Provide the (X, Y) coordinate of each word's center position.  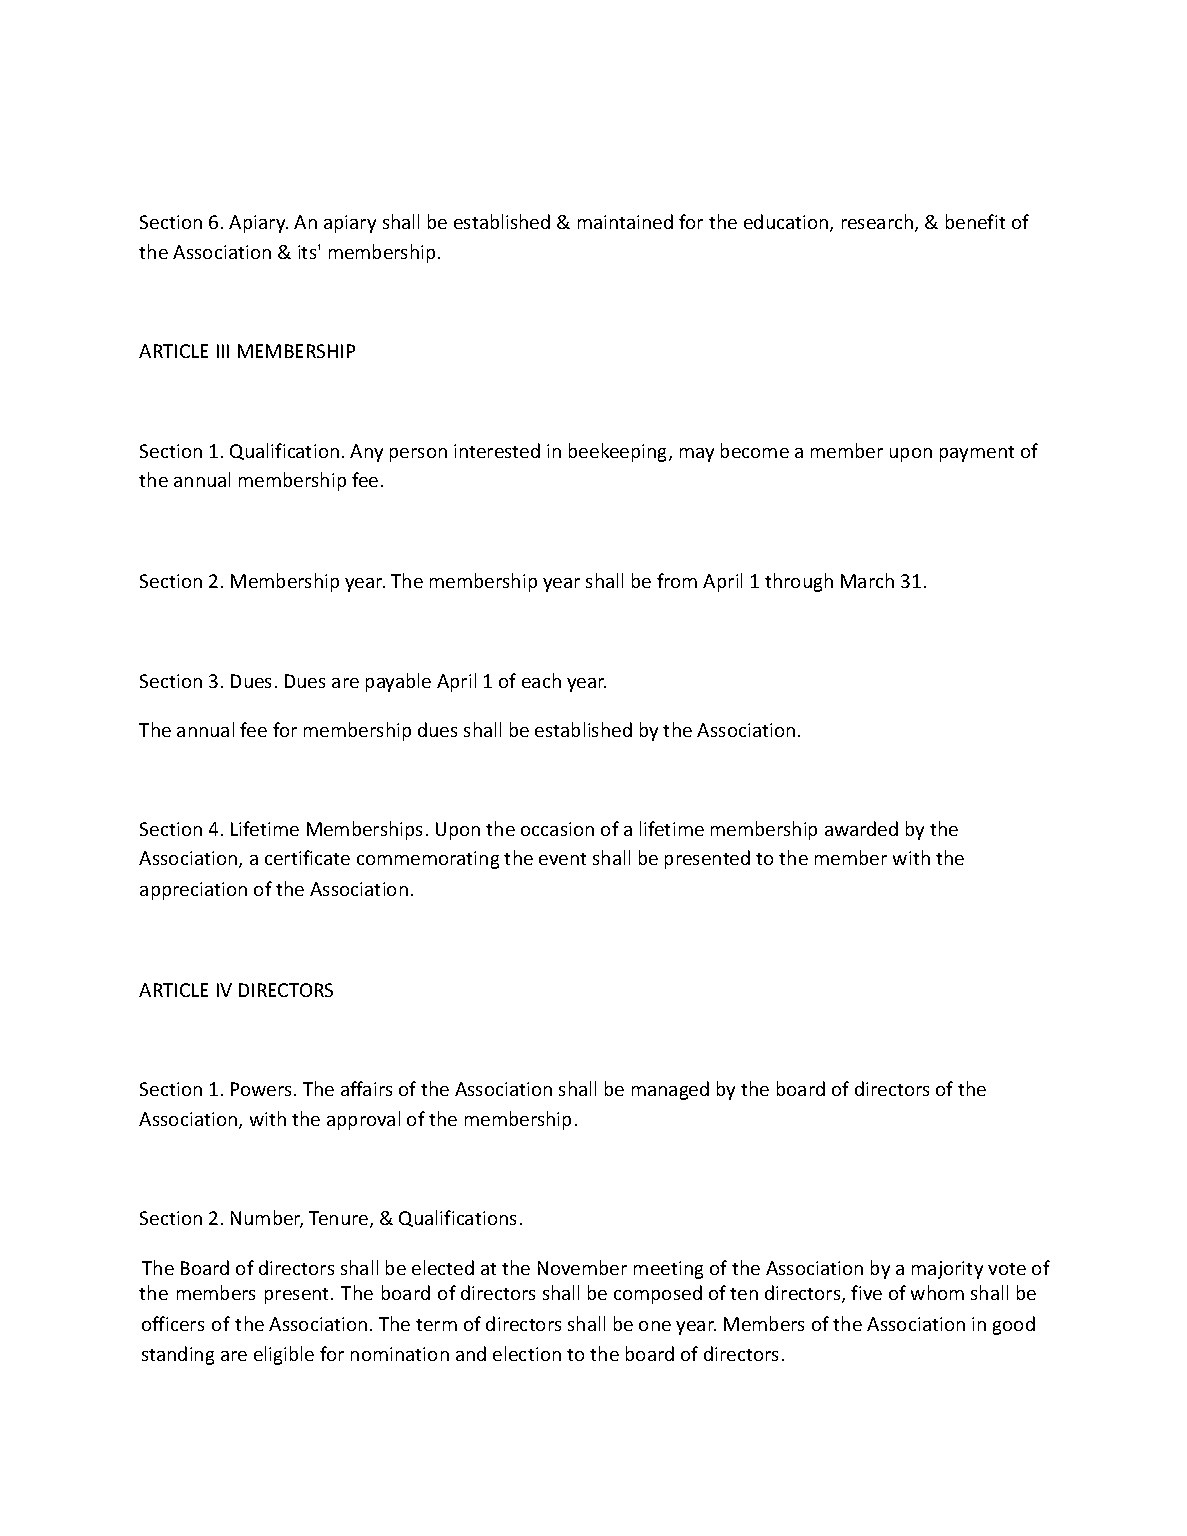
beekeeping (619, 452)
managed (670, 1090)
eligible (284, 1355)
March (867, 580)
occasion (557, 829)
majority (947, 1270)
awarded (861, 828)
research (879, 223)
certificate (307, 857)
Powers (263, 1089)
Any (366, 453)
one (655, 1326)
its (308, 252)
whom (937, 1292)
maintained (625, 221)
